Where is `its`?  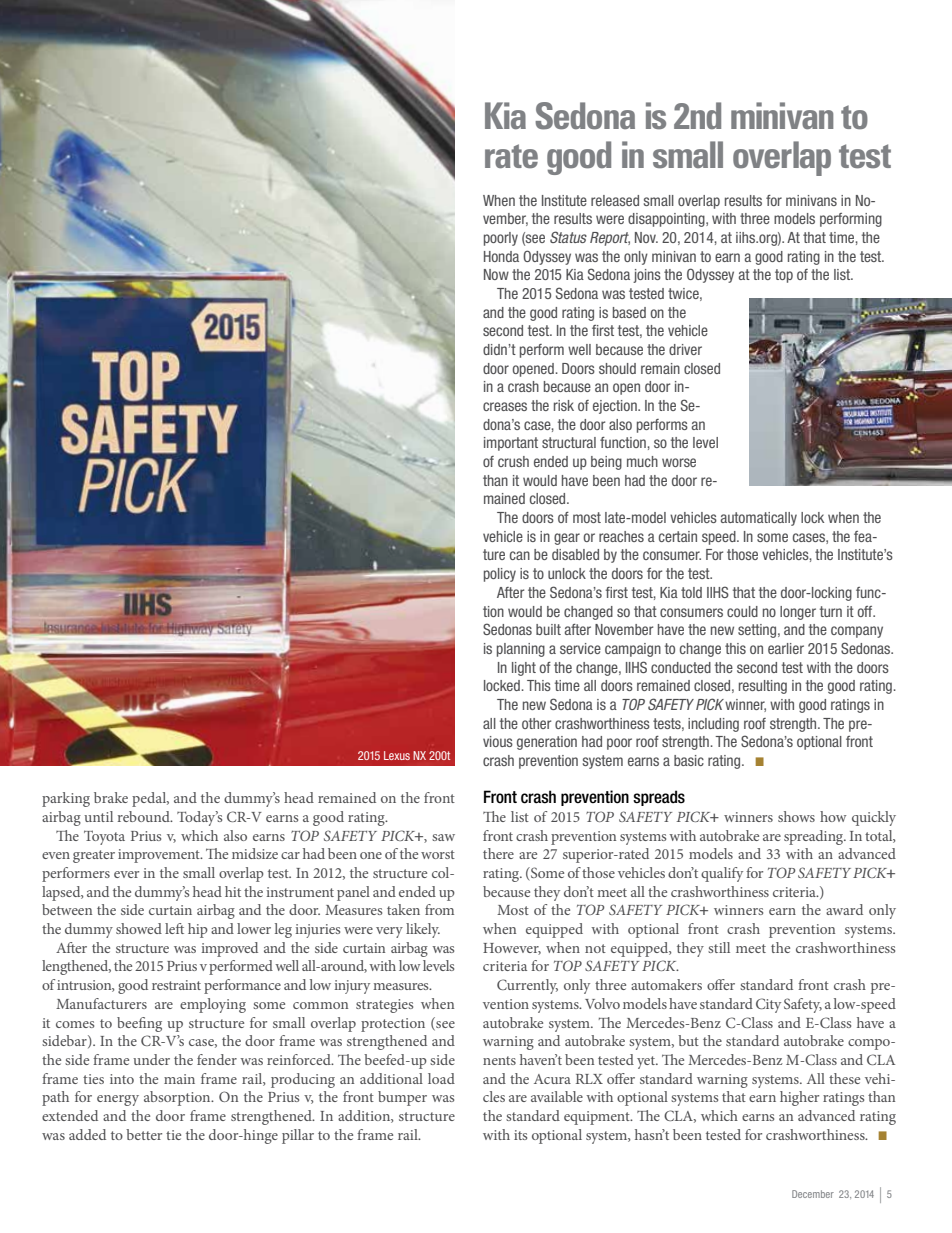 its is located at coordinates (520, 1135).
